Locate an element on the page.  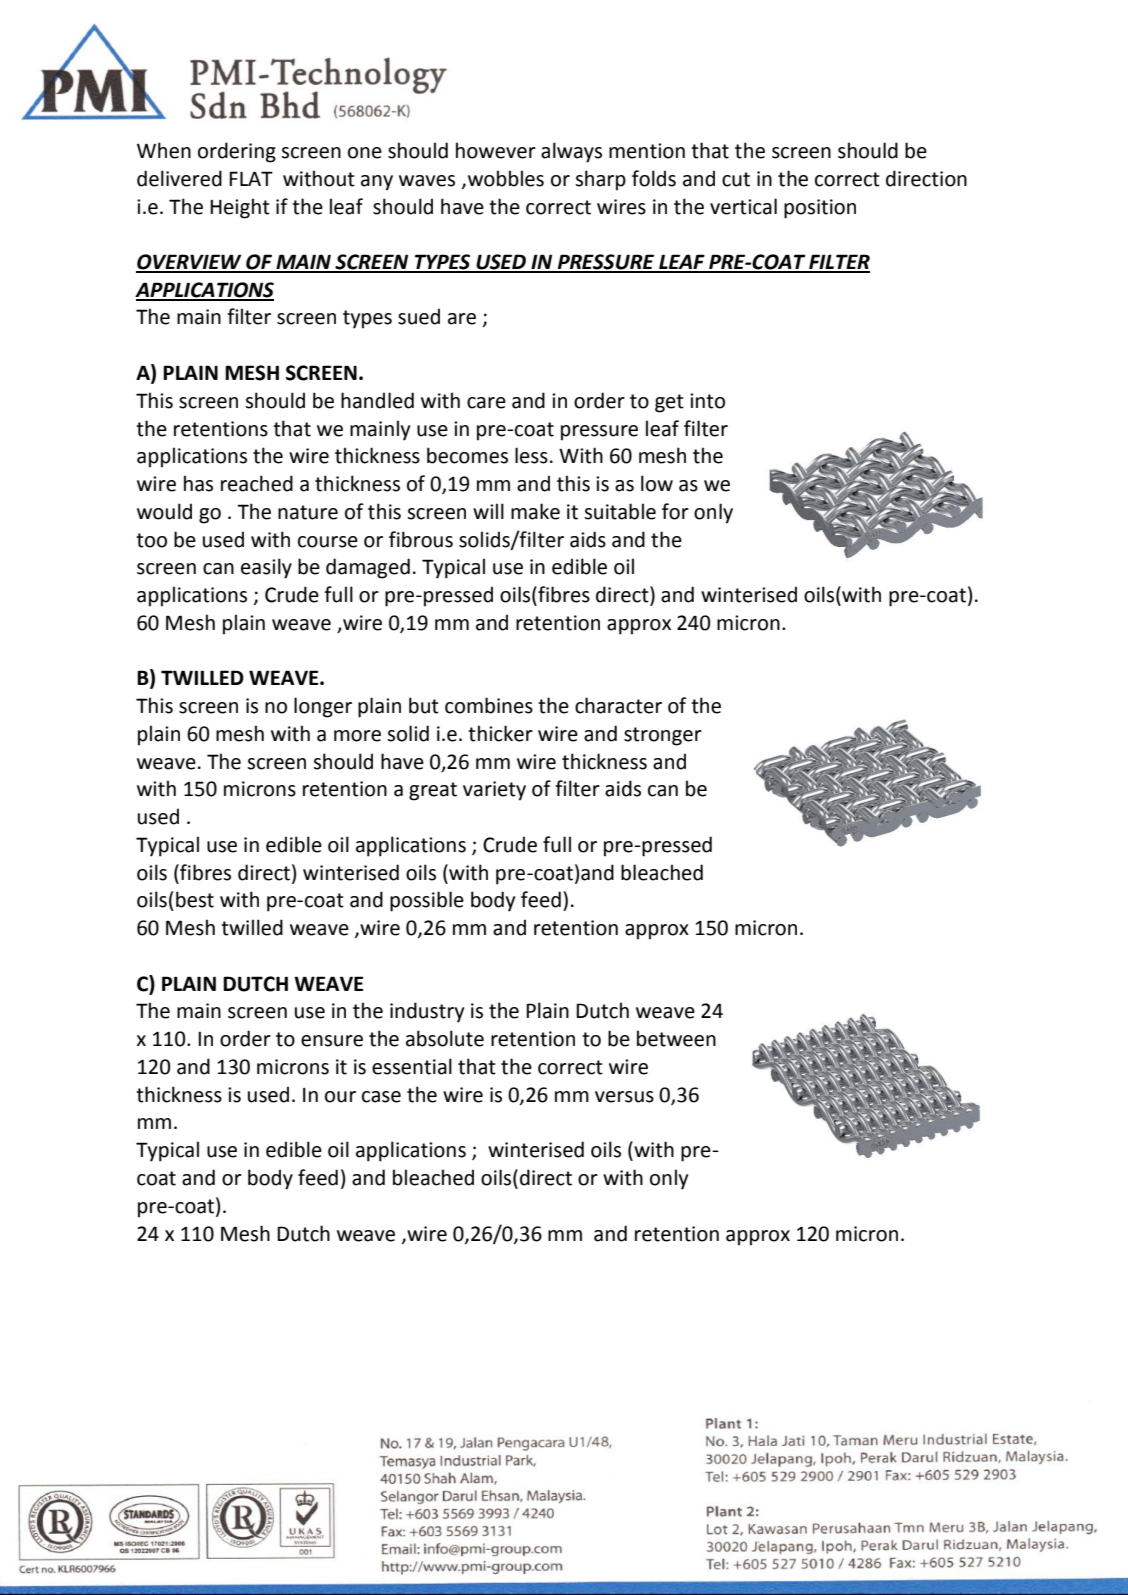
for is located at coordinates (675, 511).
